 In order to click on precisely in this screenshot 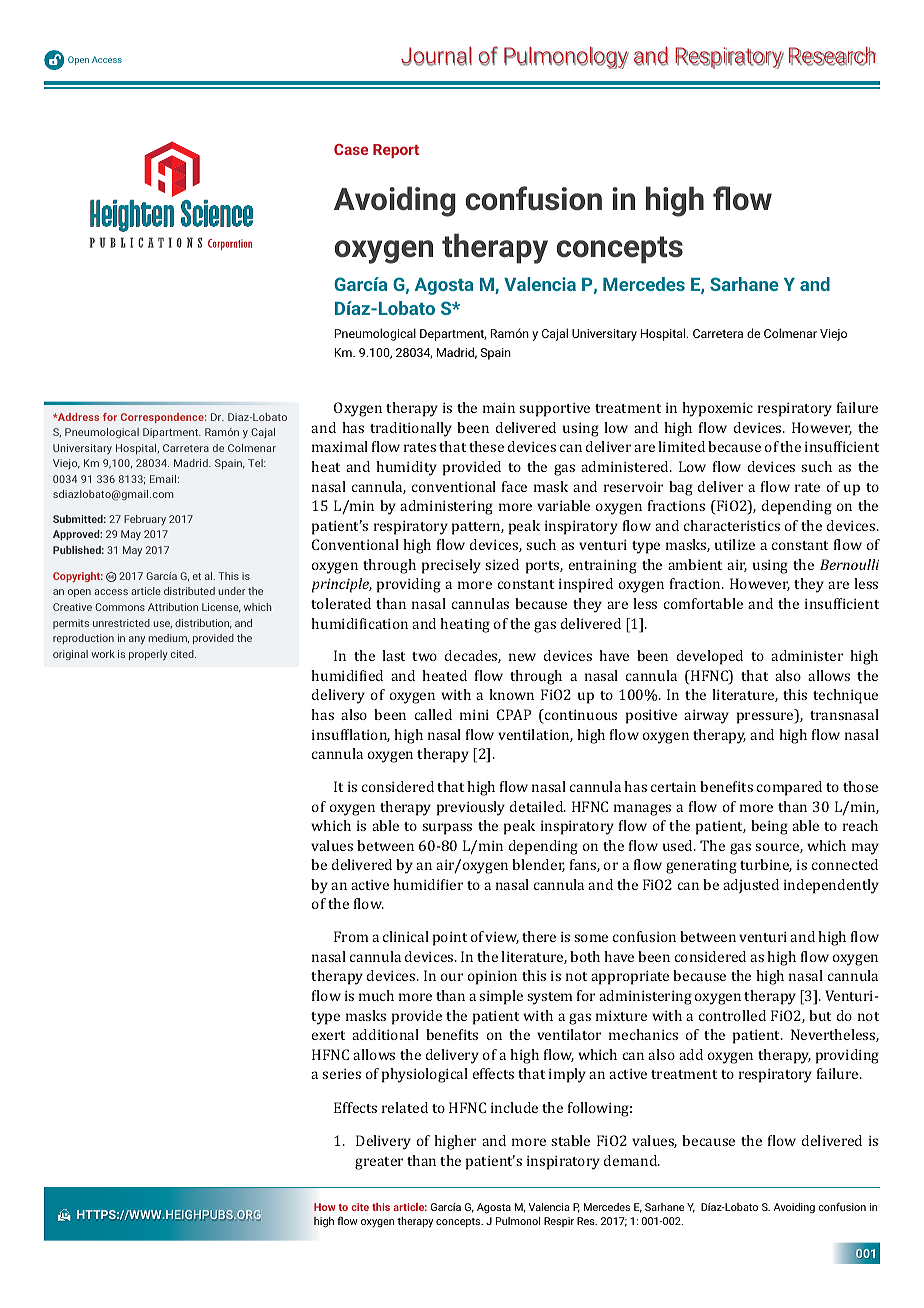, I will do `click(451, 566)`.
